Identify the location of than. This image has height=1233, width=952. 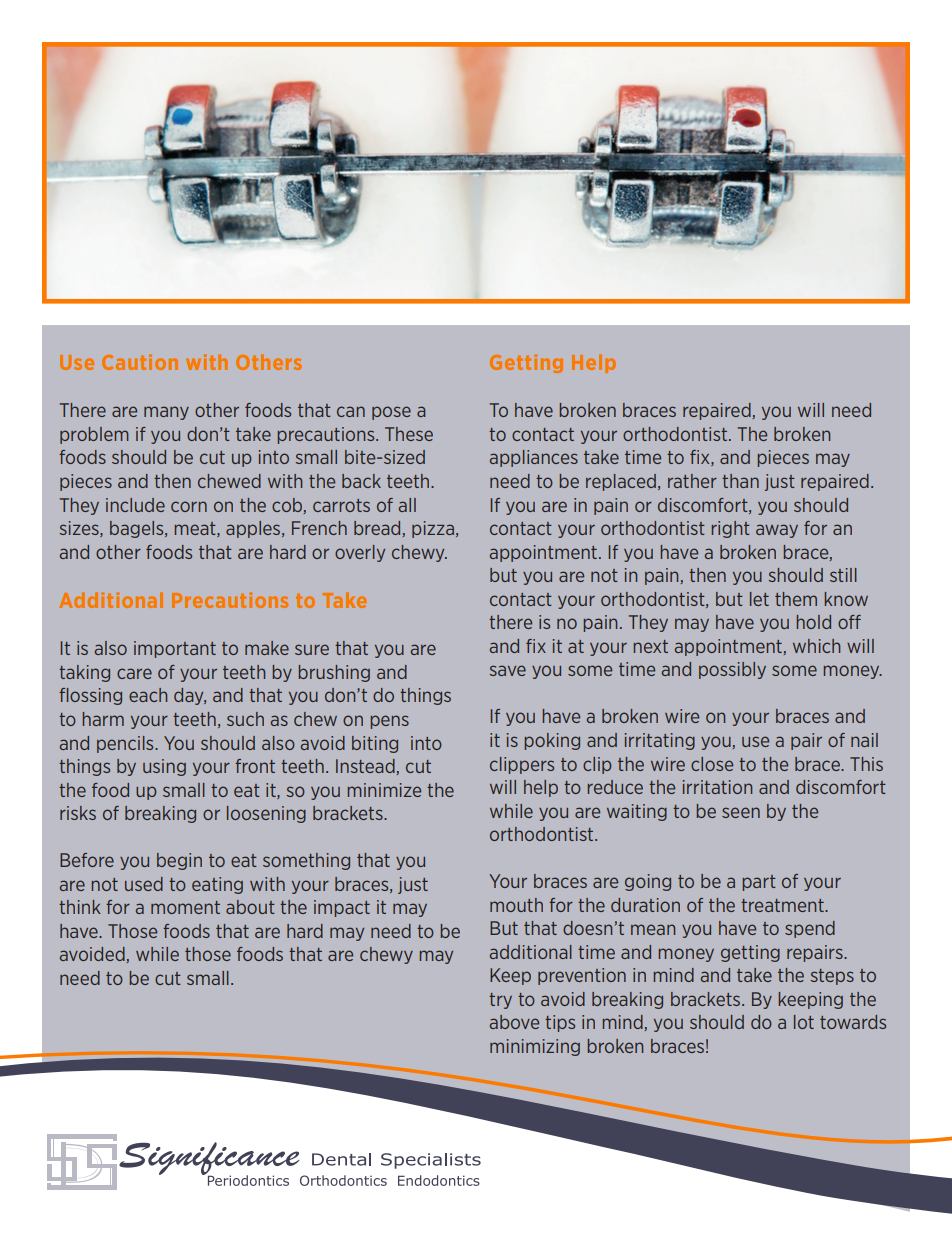
(740, 481).
